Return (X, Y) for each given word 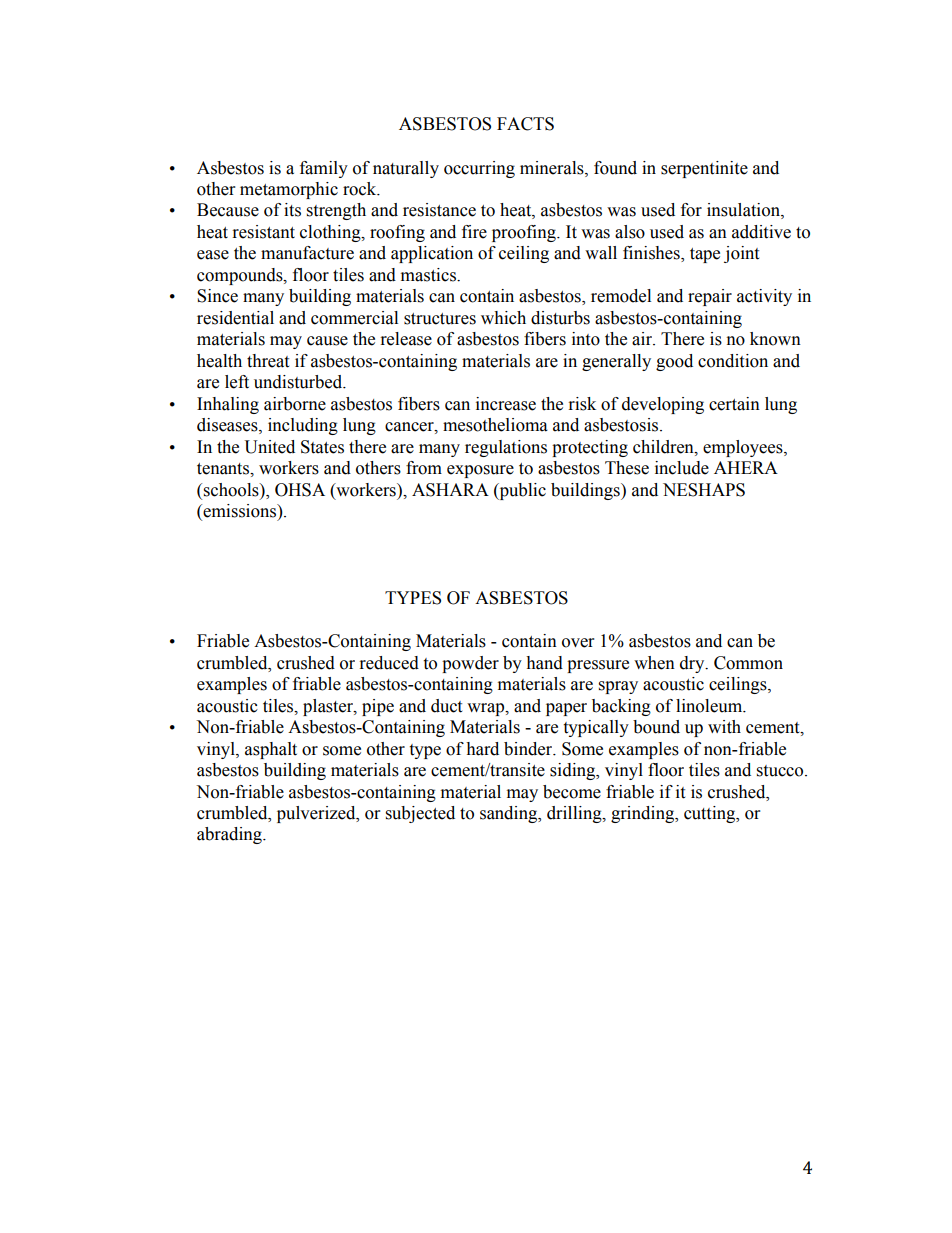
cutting (711, 814)
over (578, 643)
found (615, 168)
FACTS (525, 124)
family (324, 169)
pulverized (317, 814)
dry (693, 664)
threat (268, 361)
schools (232, 490)
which (503, 318)
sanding (510, 814)
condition (733, 361)
